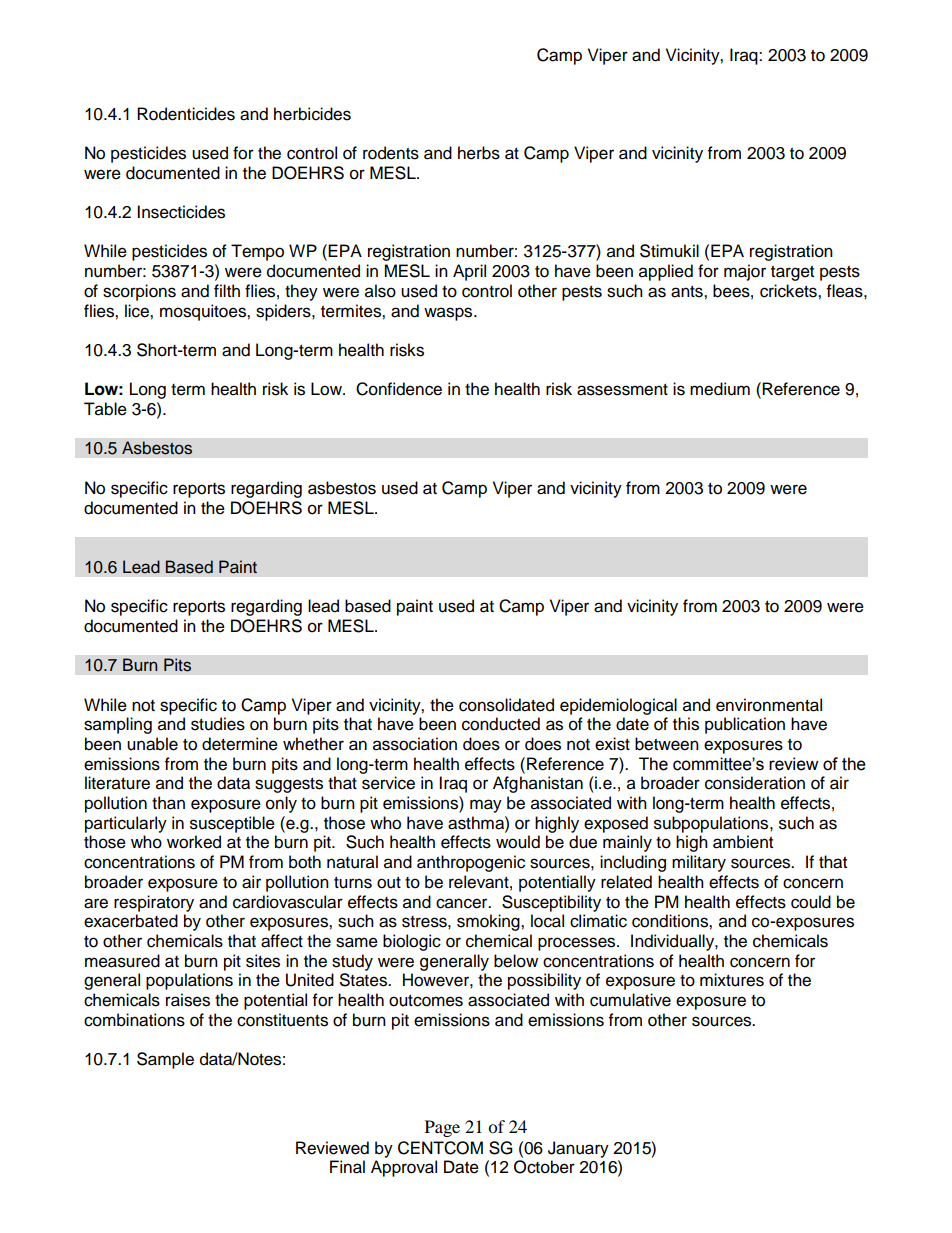  I want to click on Sample, so click(165, 1060).
